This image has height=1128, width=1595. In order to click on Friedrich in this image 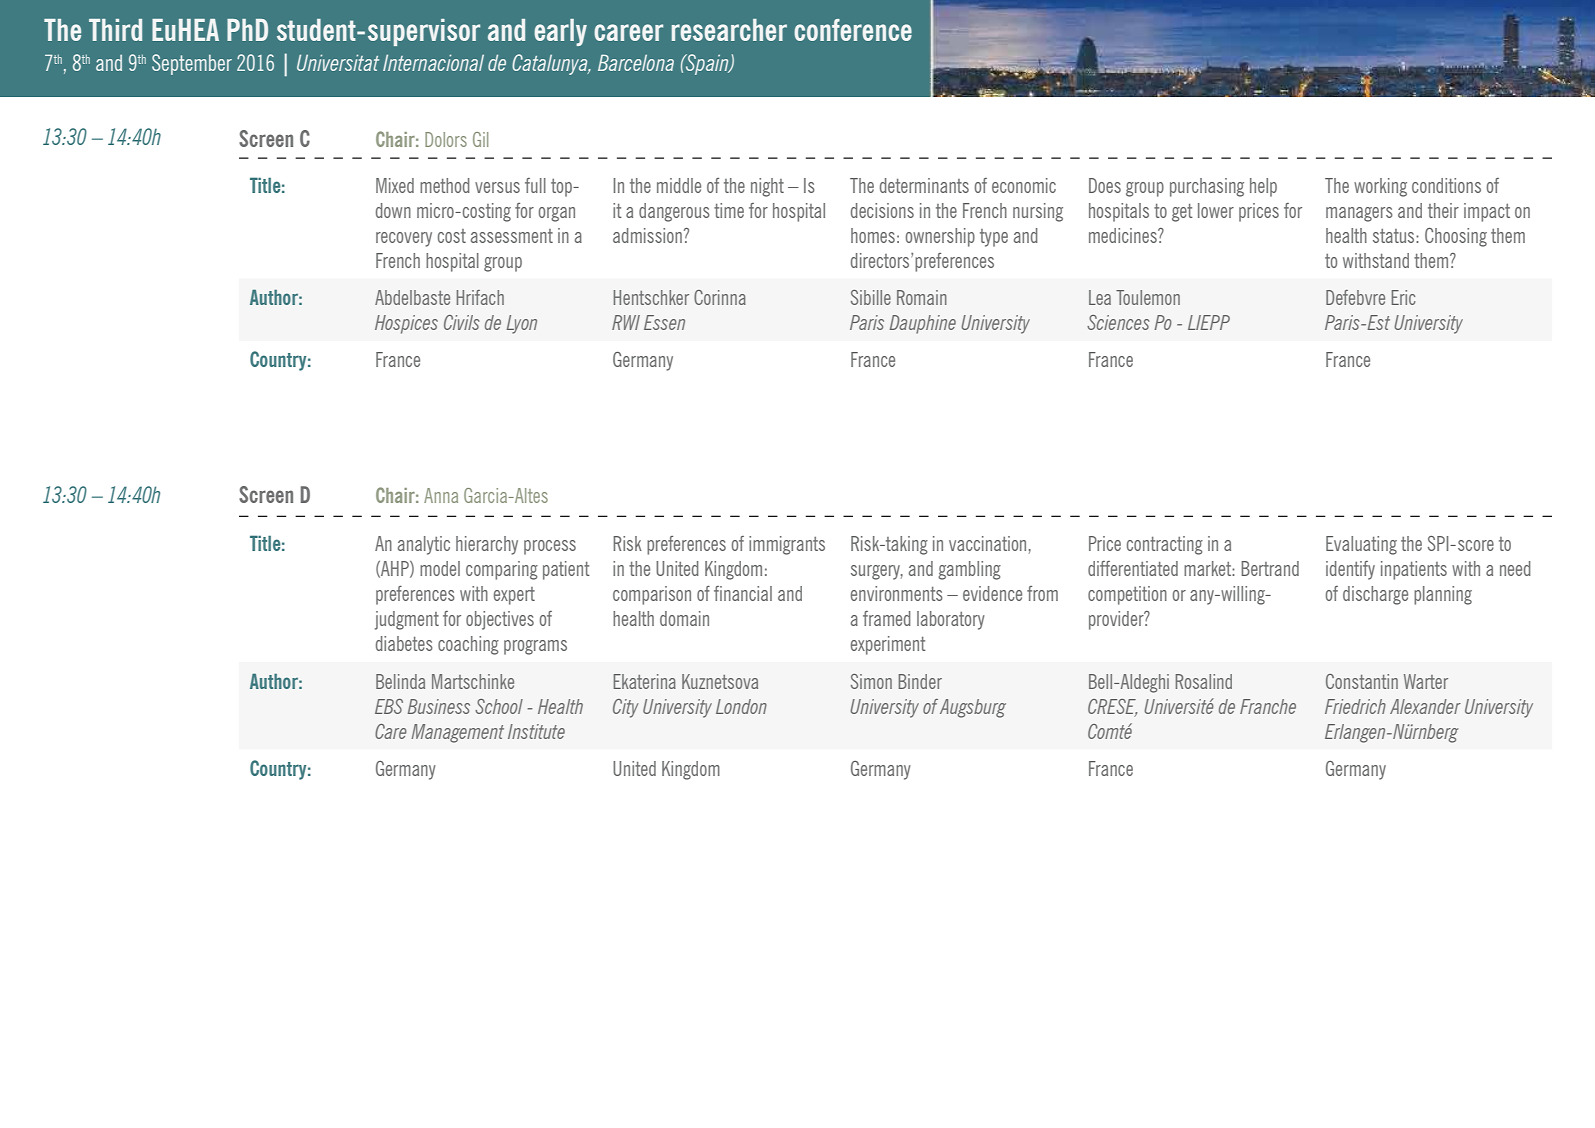, I will do `click(1355, 706)`.
